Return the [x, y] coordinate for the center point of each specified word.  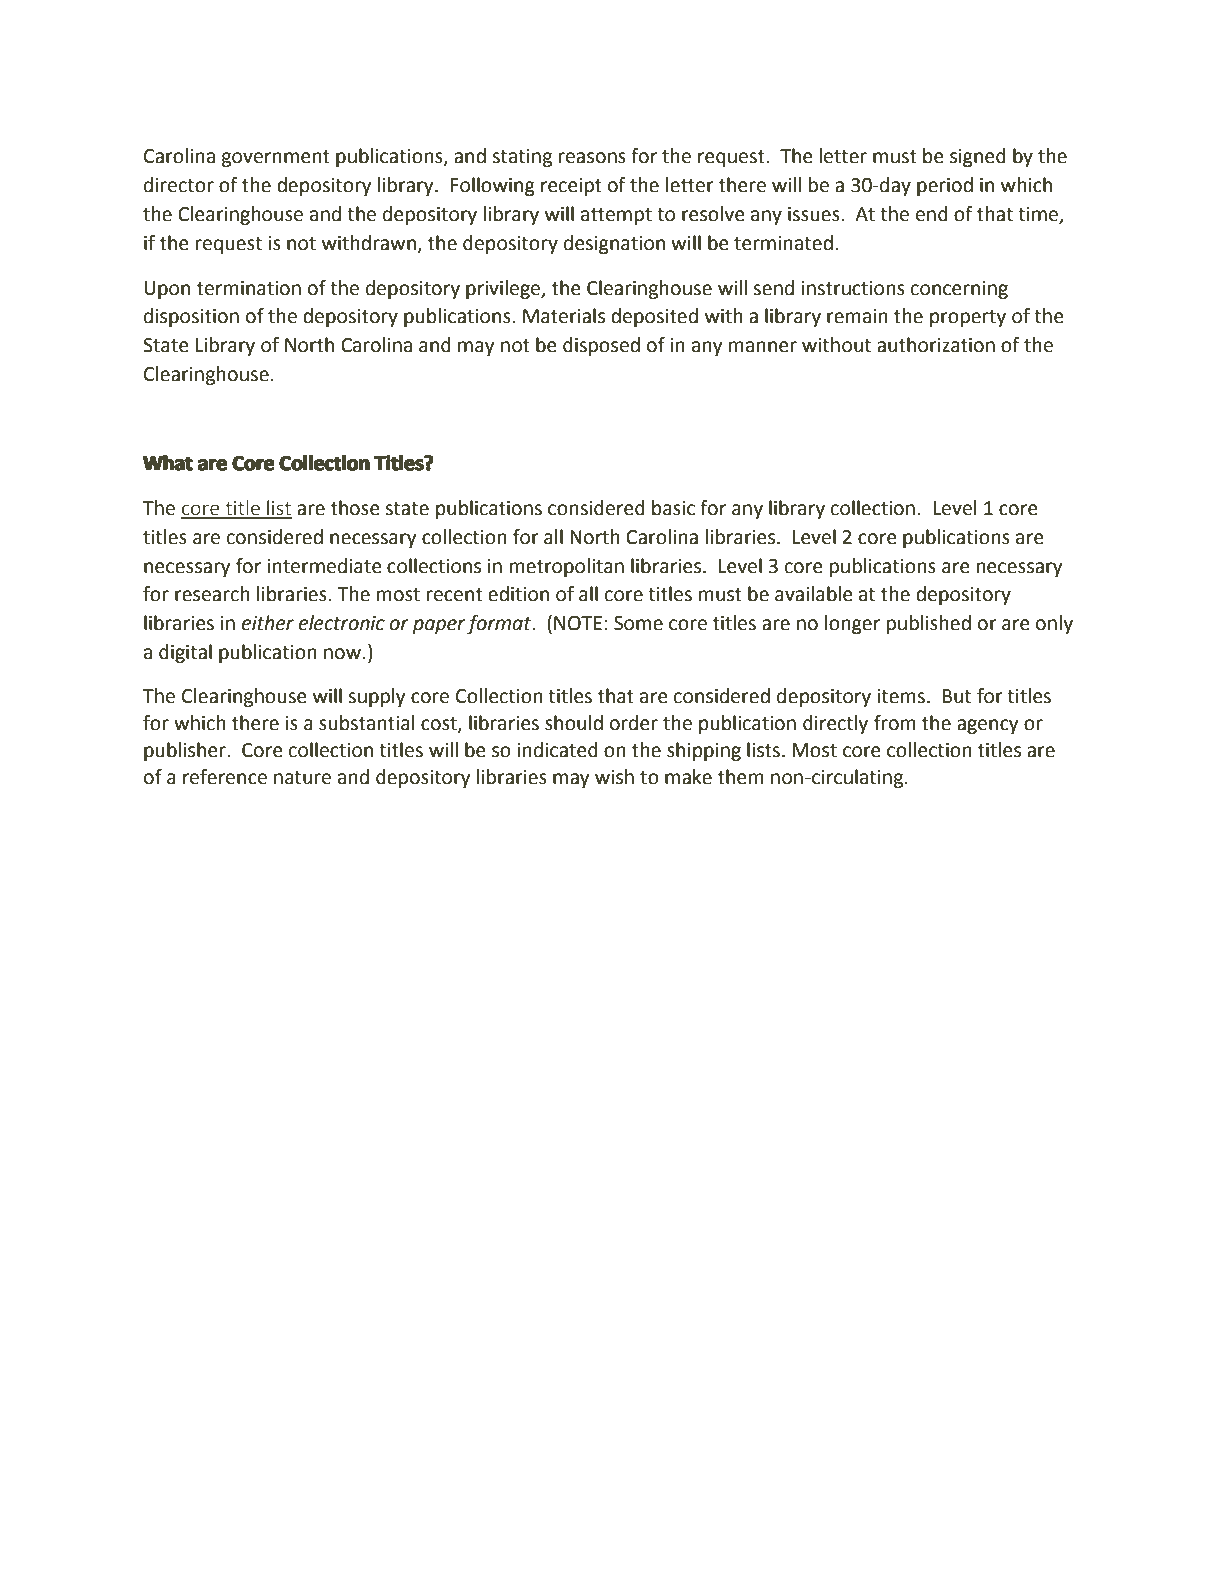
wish [614, 777]
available [814, 594]
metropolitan [567, 567]
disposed [601, 346]
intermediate [324, 566]
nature [302, 778]
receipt [571, 187]
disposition [191, 317]
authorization [936, 345]
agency [988, 726]
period [945, 186]
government [275, 158]
